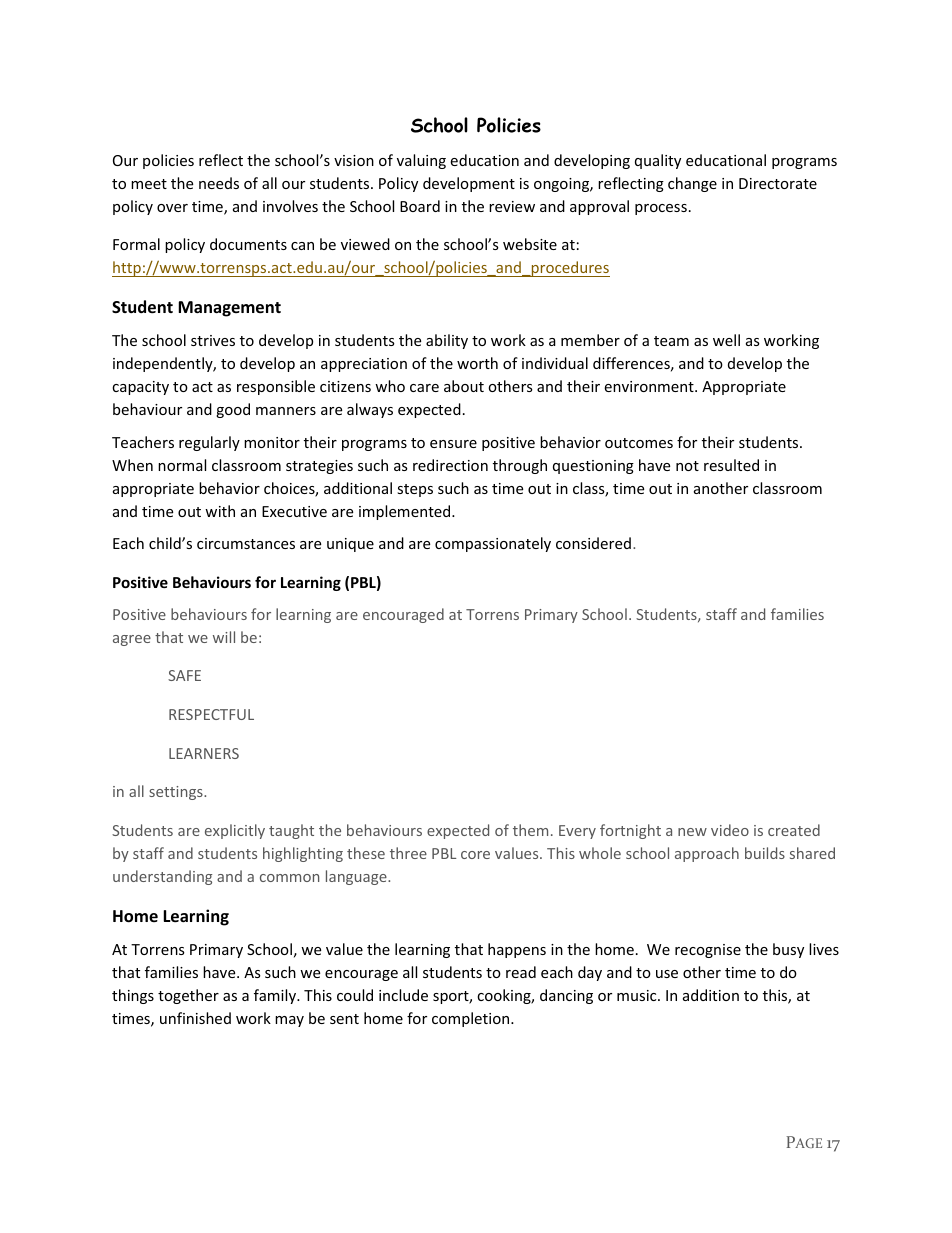 This screenshot has width=952, height=1233. I want to click on Directorate, so click(778, 183).
